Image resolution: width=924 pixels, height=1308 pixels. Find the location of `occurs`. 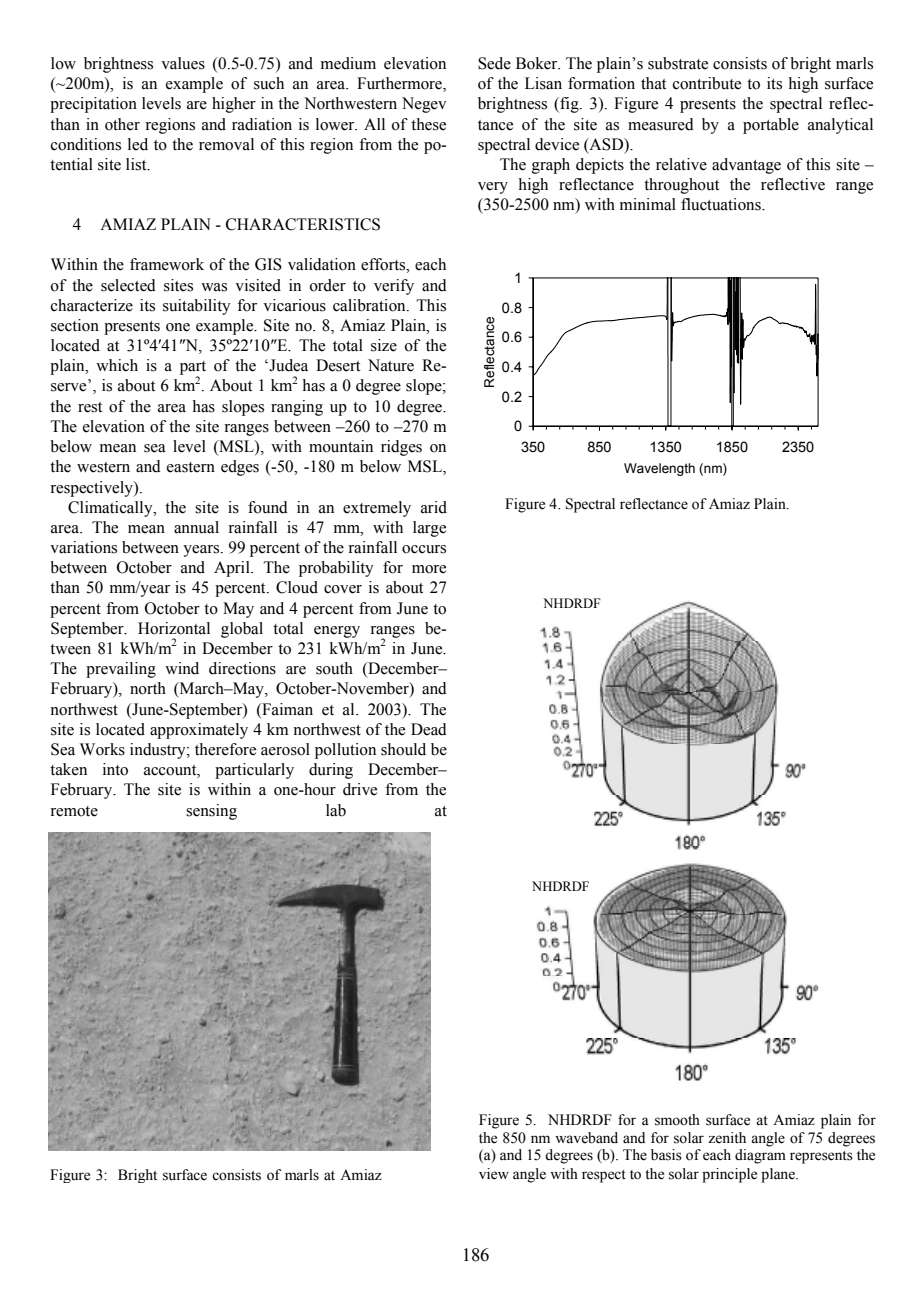

occurs is located at coordinates (424, 549).
